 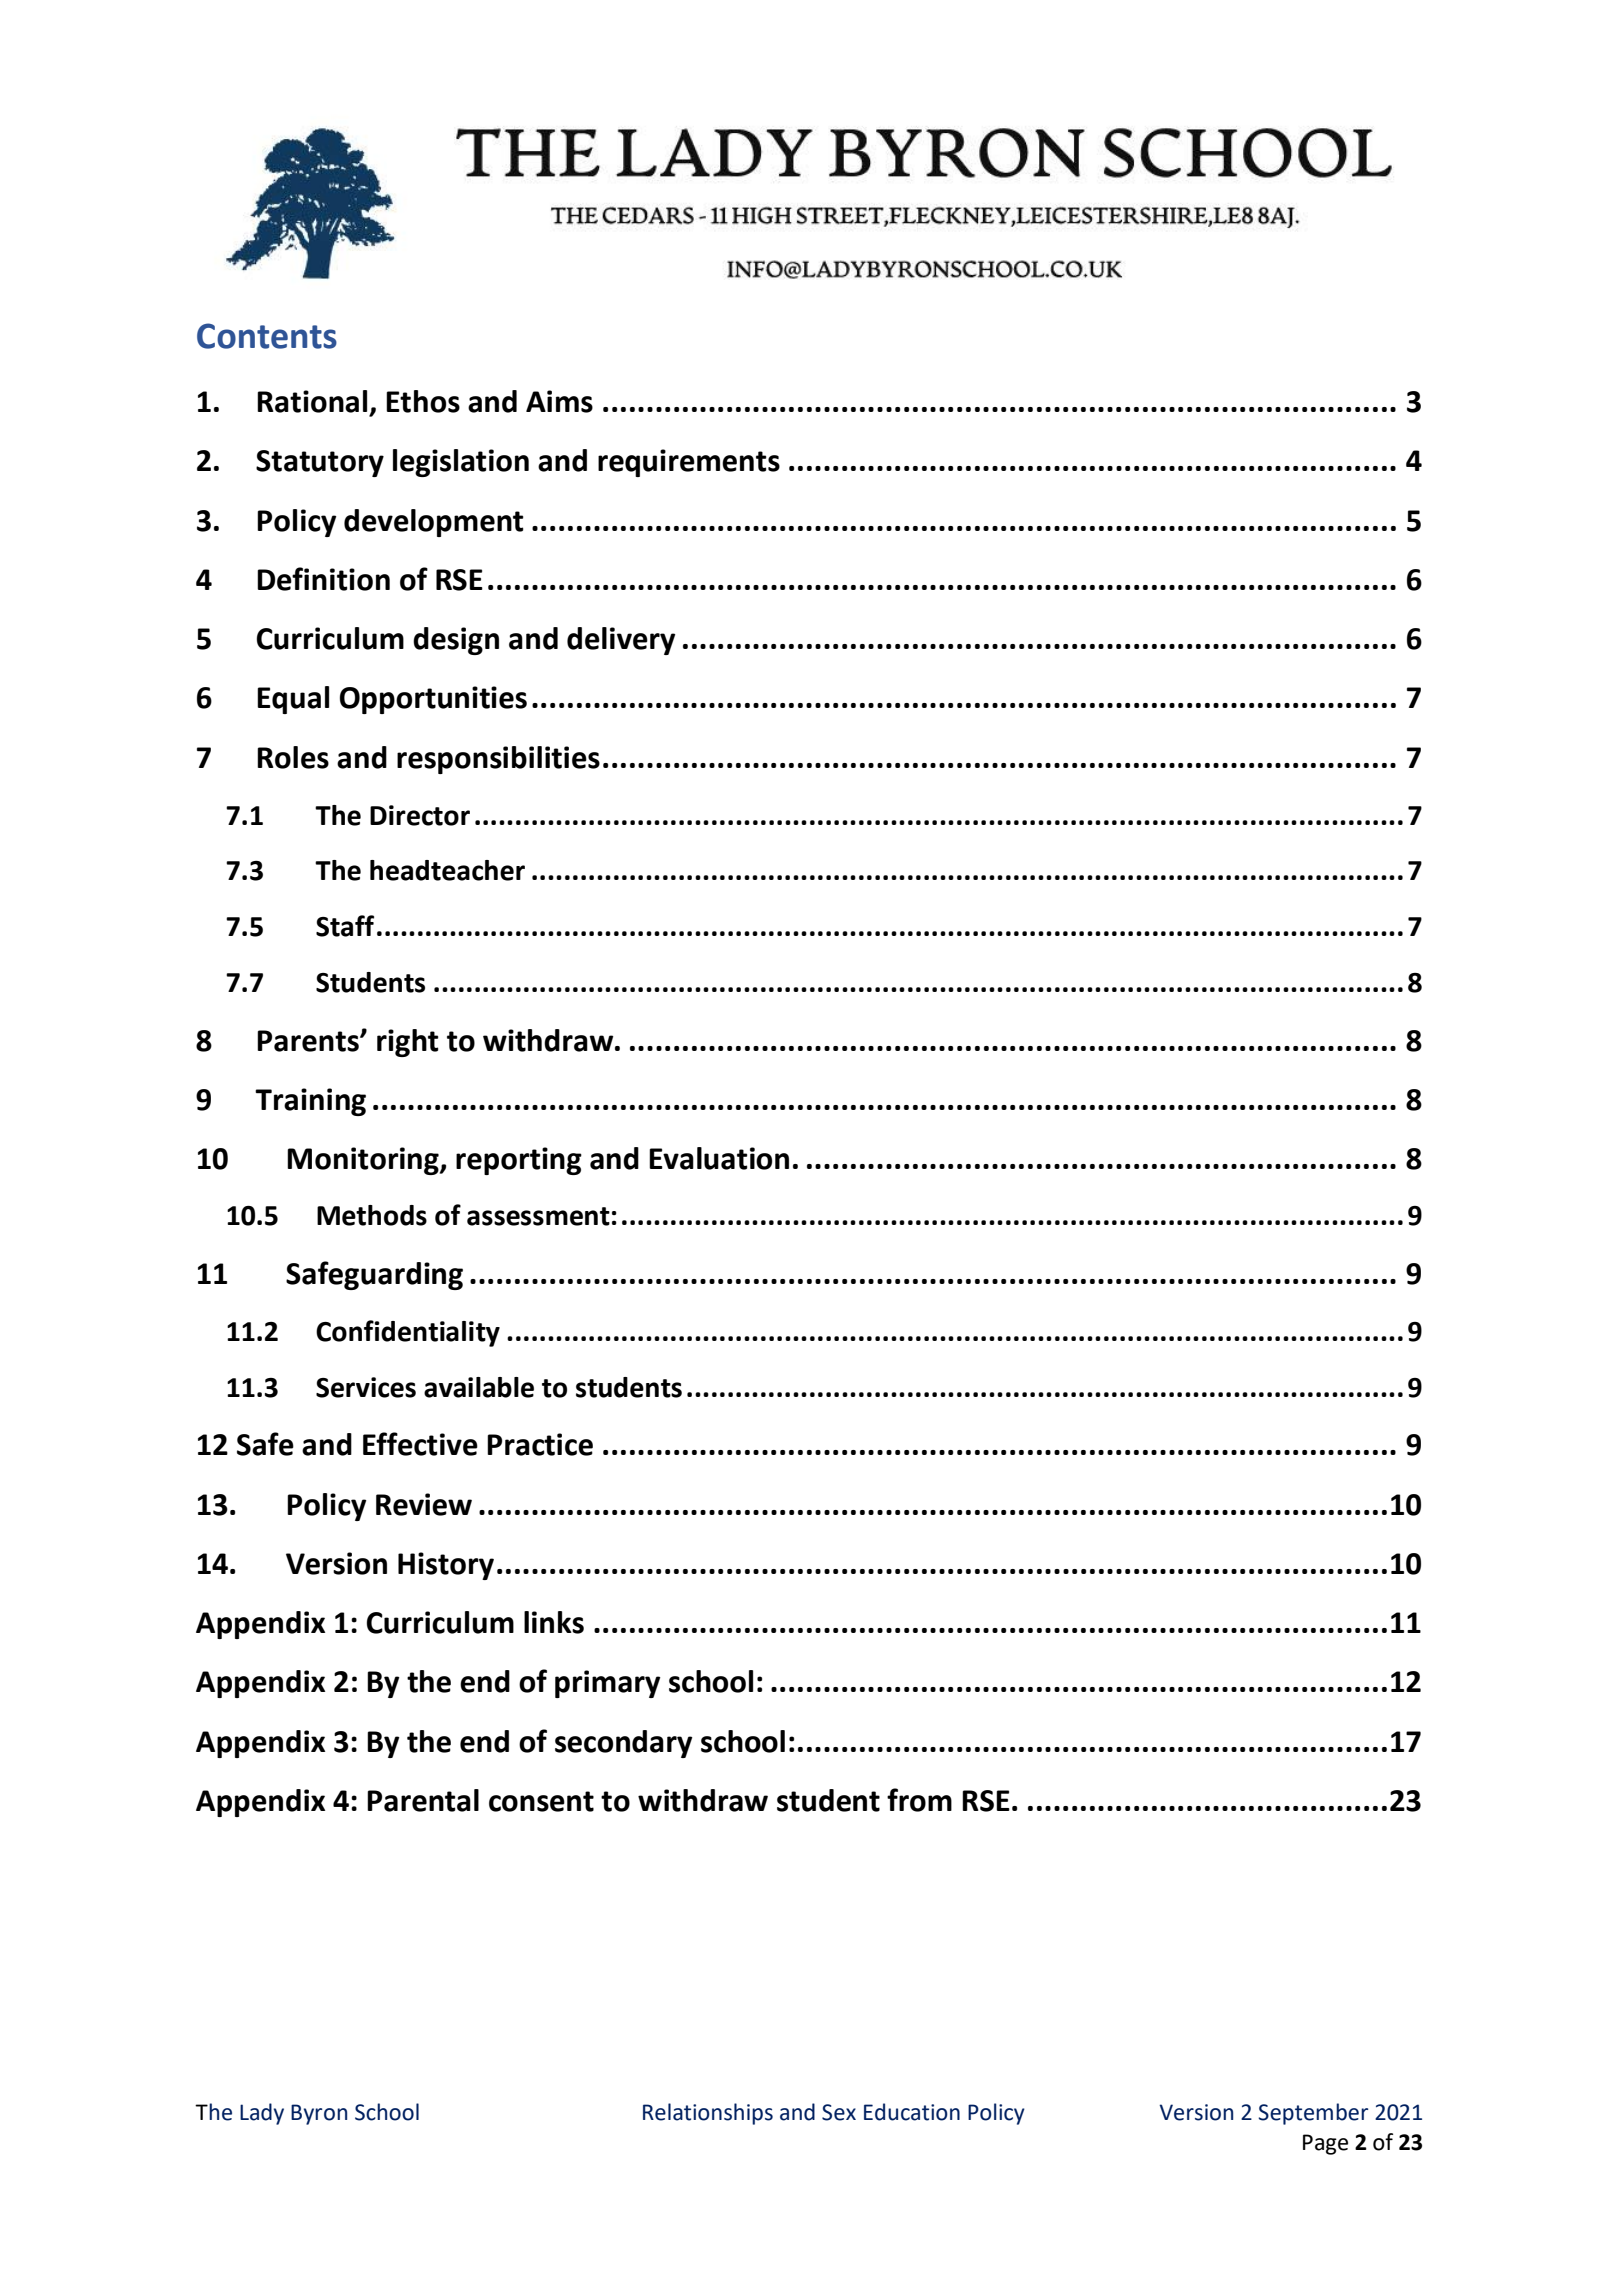 What do you see at coordinates (919, 1800) in the document?
I see `from` at bounding box center [919, 1800].
